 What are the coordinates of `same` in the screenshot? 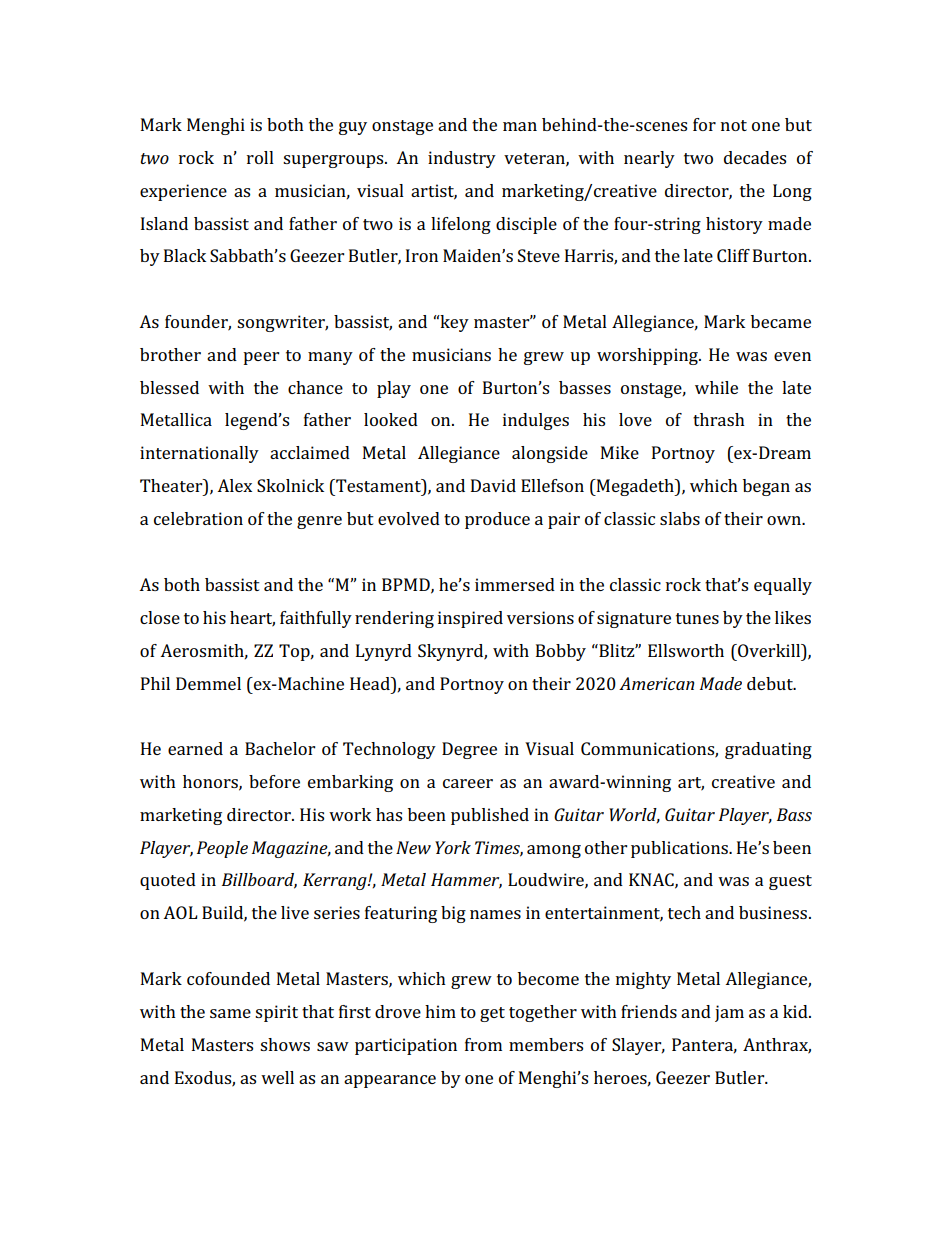 It's located at (230, 1013).
